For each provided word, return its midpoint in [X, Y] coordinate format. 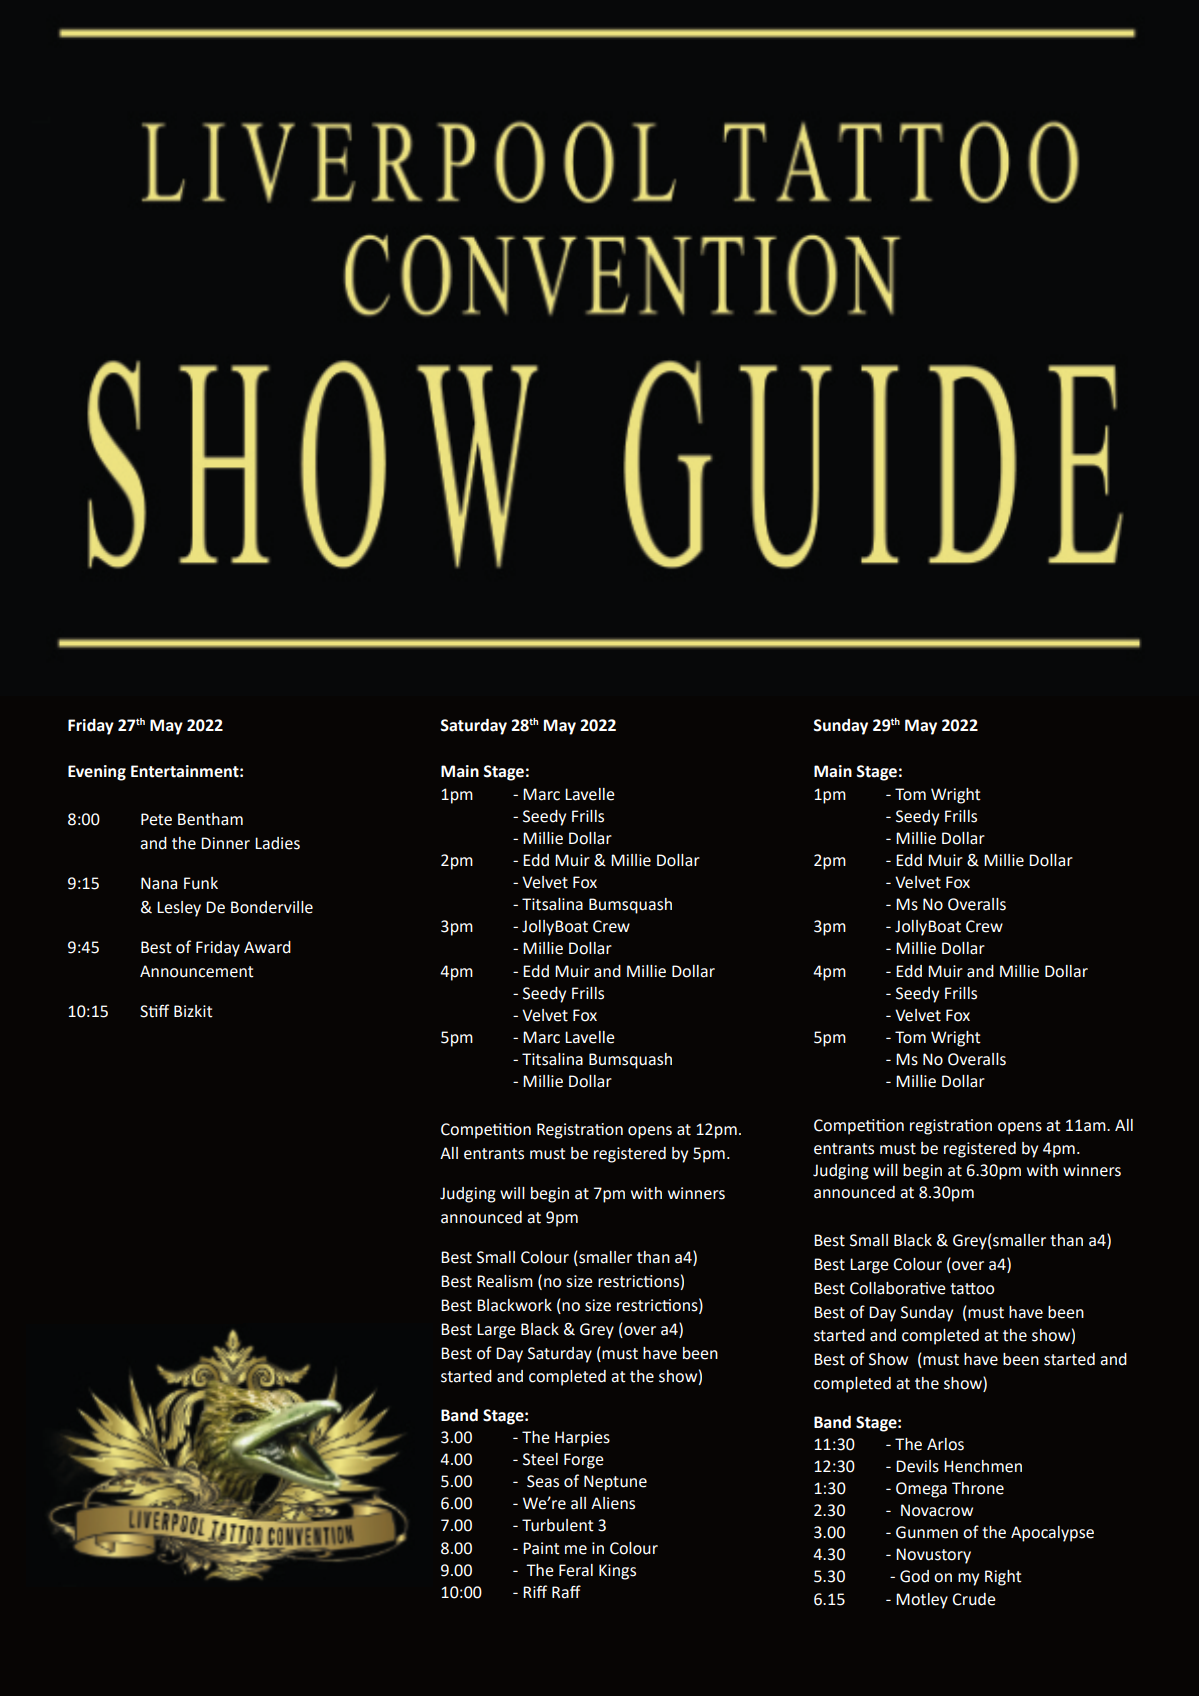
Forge [584, 1461]
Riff [535, 1591]
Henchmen [983, 1466]
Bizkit [193, 1011]
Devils [917, 1466]
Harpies [582, 1439]
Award [267, 947]
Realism [505, 1281]
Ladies [277, 843]
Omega [921, 1490]
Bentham [210, 819]
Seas [543, 1481]
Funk [201, 883]
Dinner [225, 843]
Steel [540, 1459]
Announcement [197, 971]
